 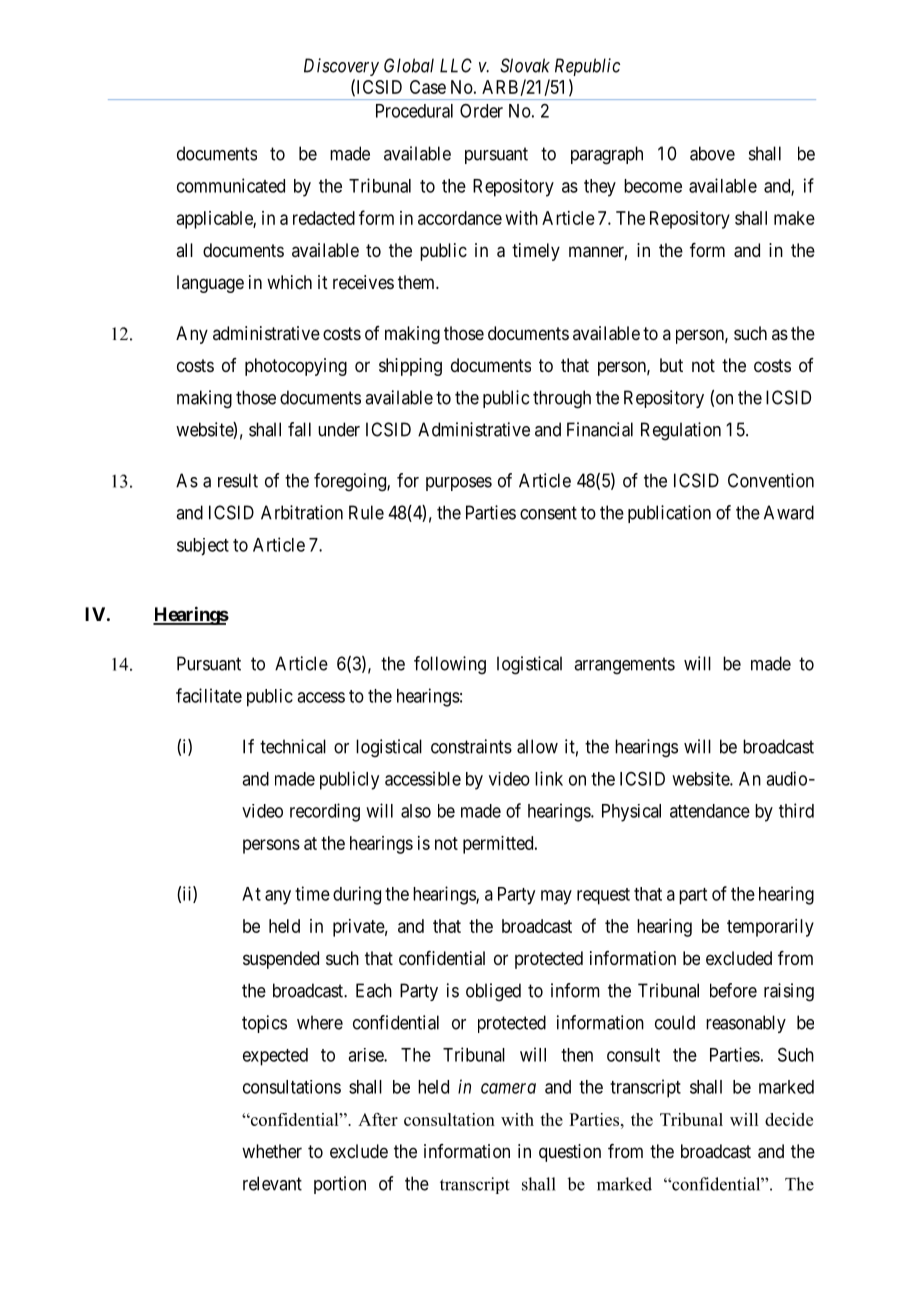 What do you see at coordinates (508, 1088) in the page?
I see `camera` at bounding box center [508, 1088].
